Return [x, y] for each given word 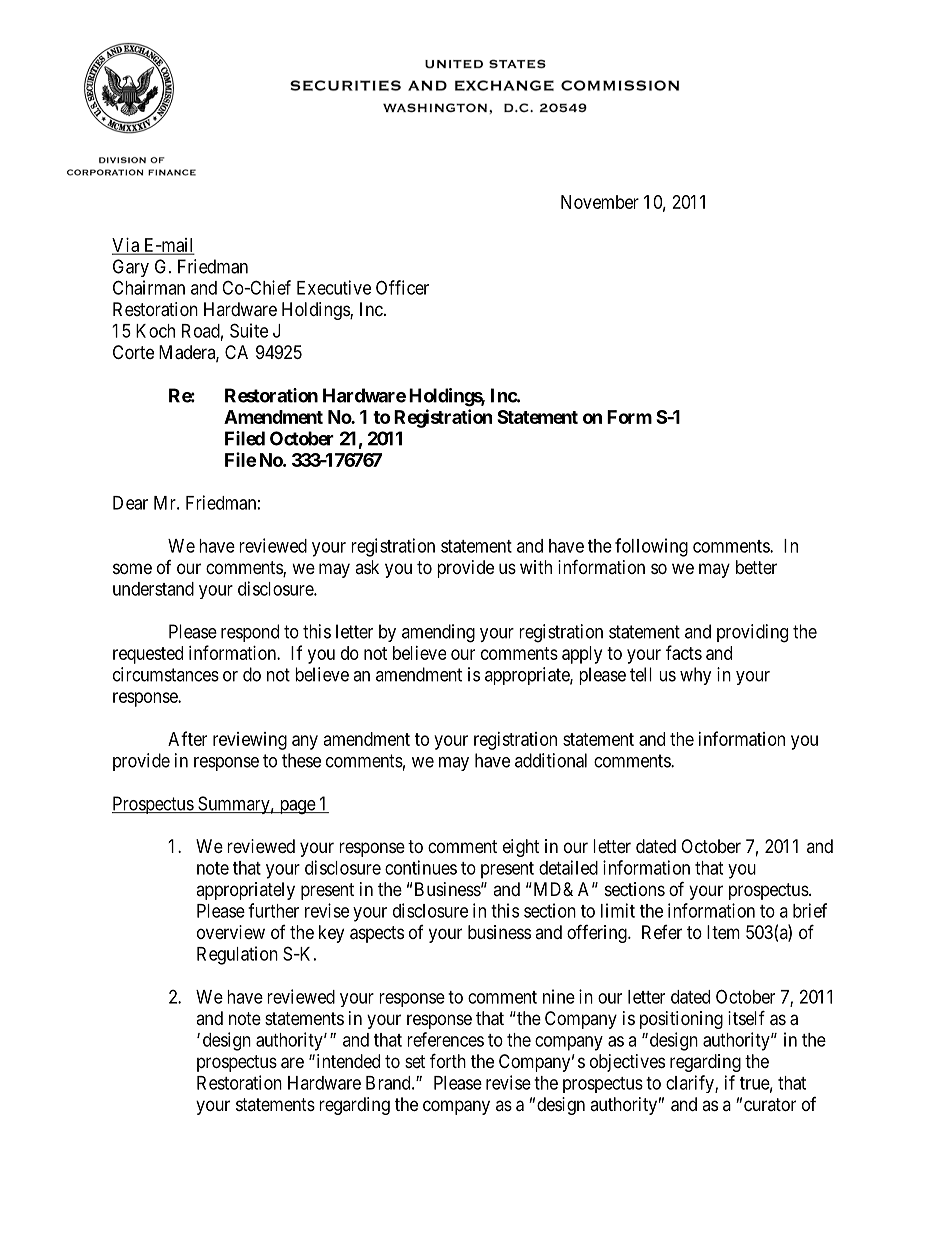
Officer [402, 287]
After [187, 738]
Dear [130, 503]
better [756, 567]
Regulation [237, 955]
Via [126, 246]
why [696, 676]
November [600, 202]
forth [448, 1060]
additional [551, 760]
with [536, 567]
